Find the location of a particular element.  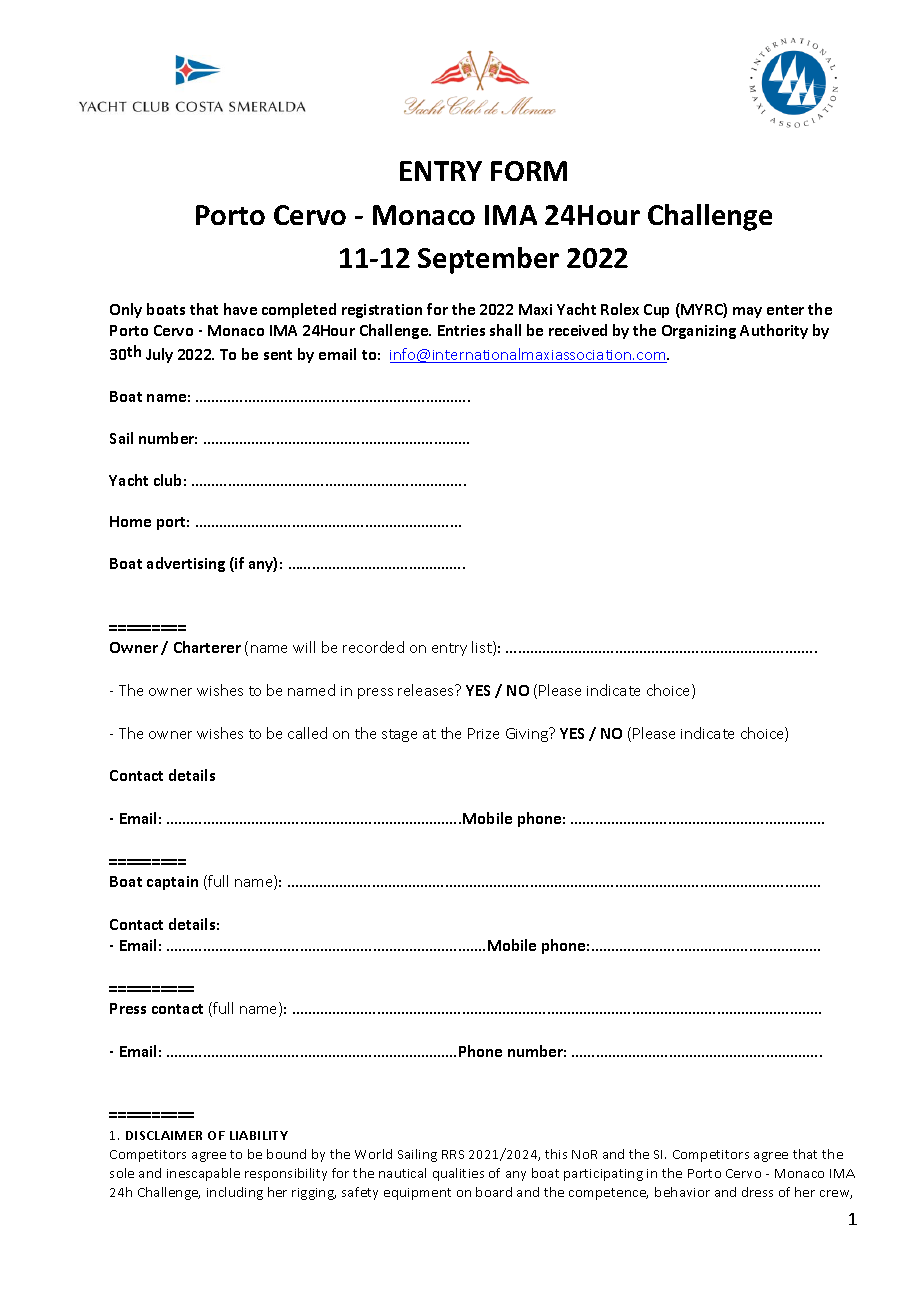

have is located at coordinates (240, 309).
